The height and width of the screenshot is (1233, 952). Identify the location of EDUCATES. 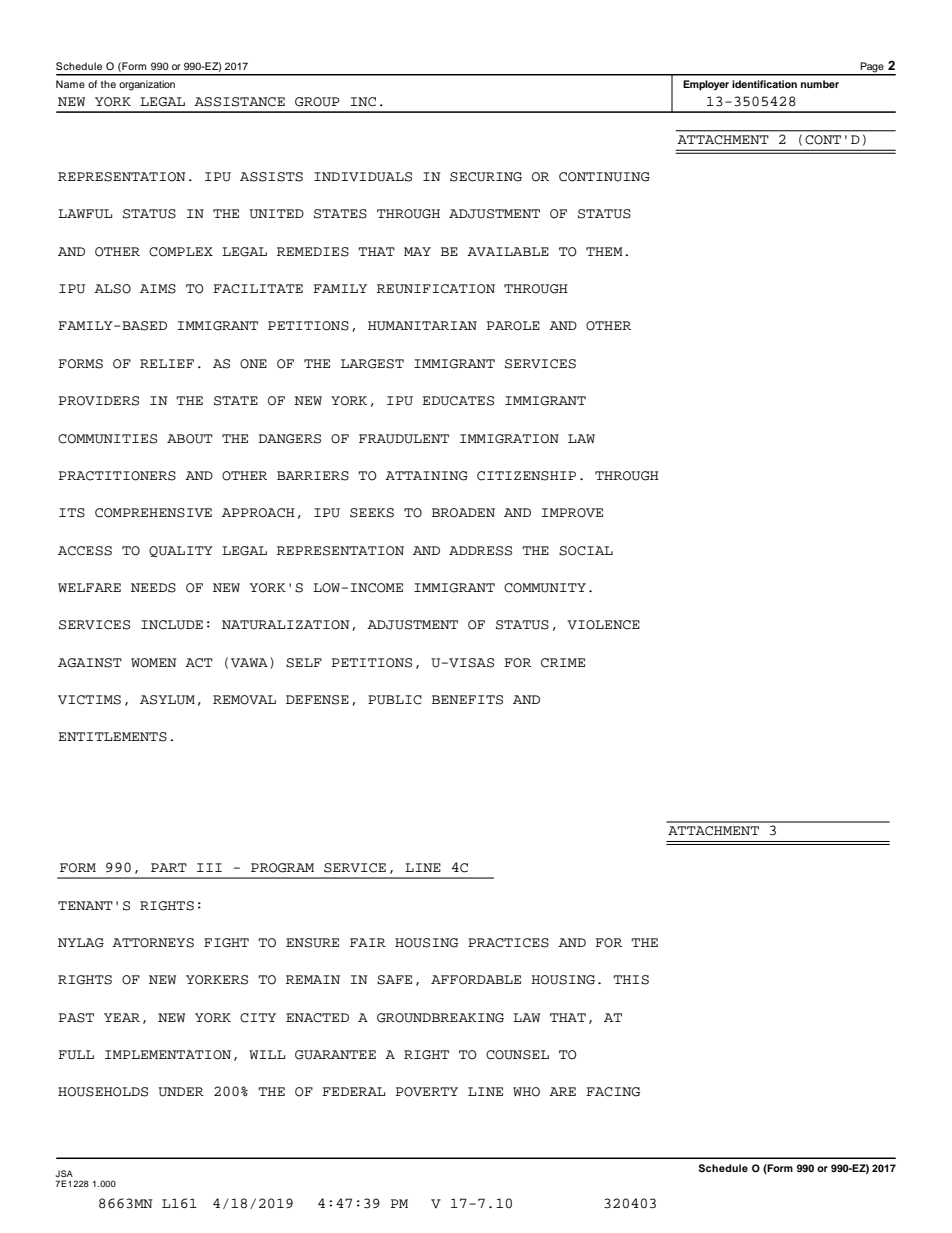
(458, 401).
